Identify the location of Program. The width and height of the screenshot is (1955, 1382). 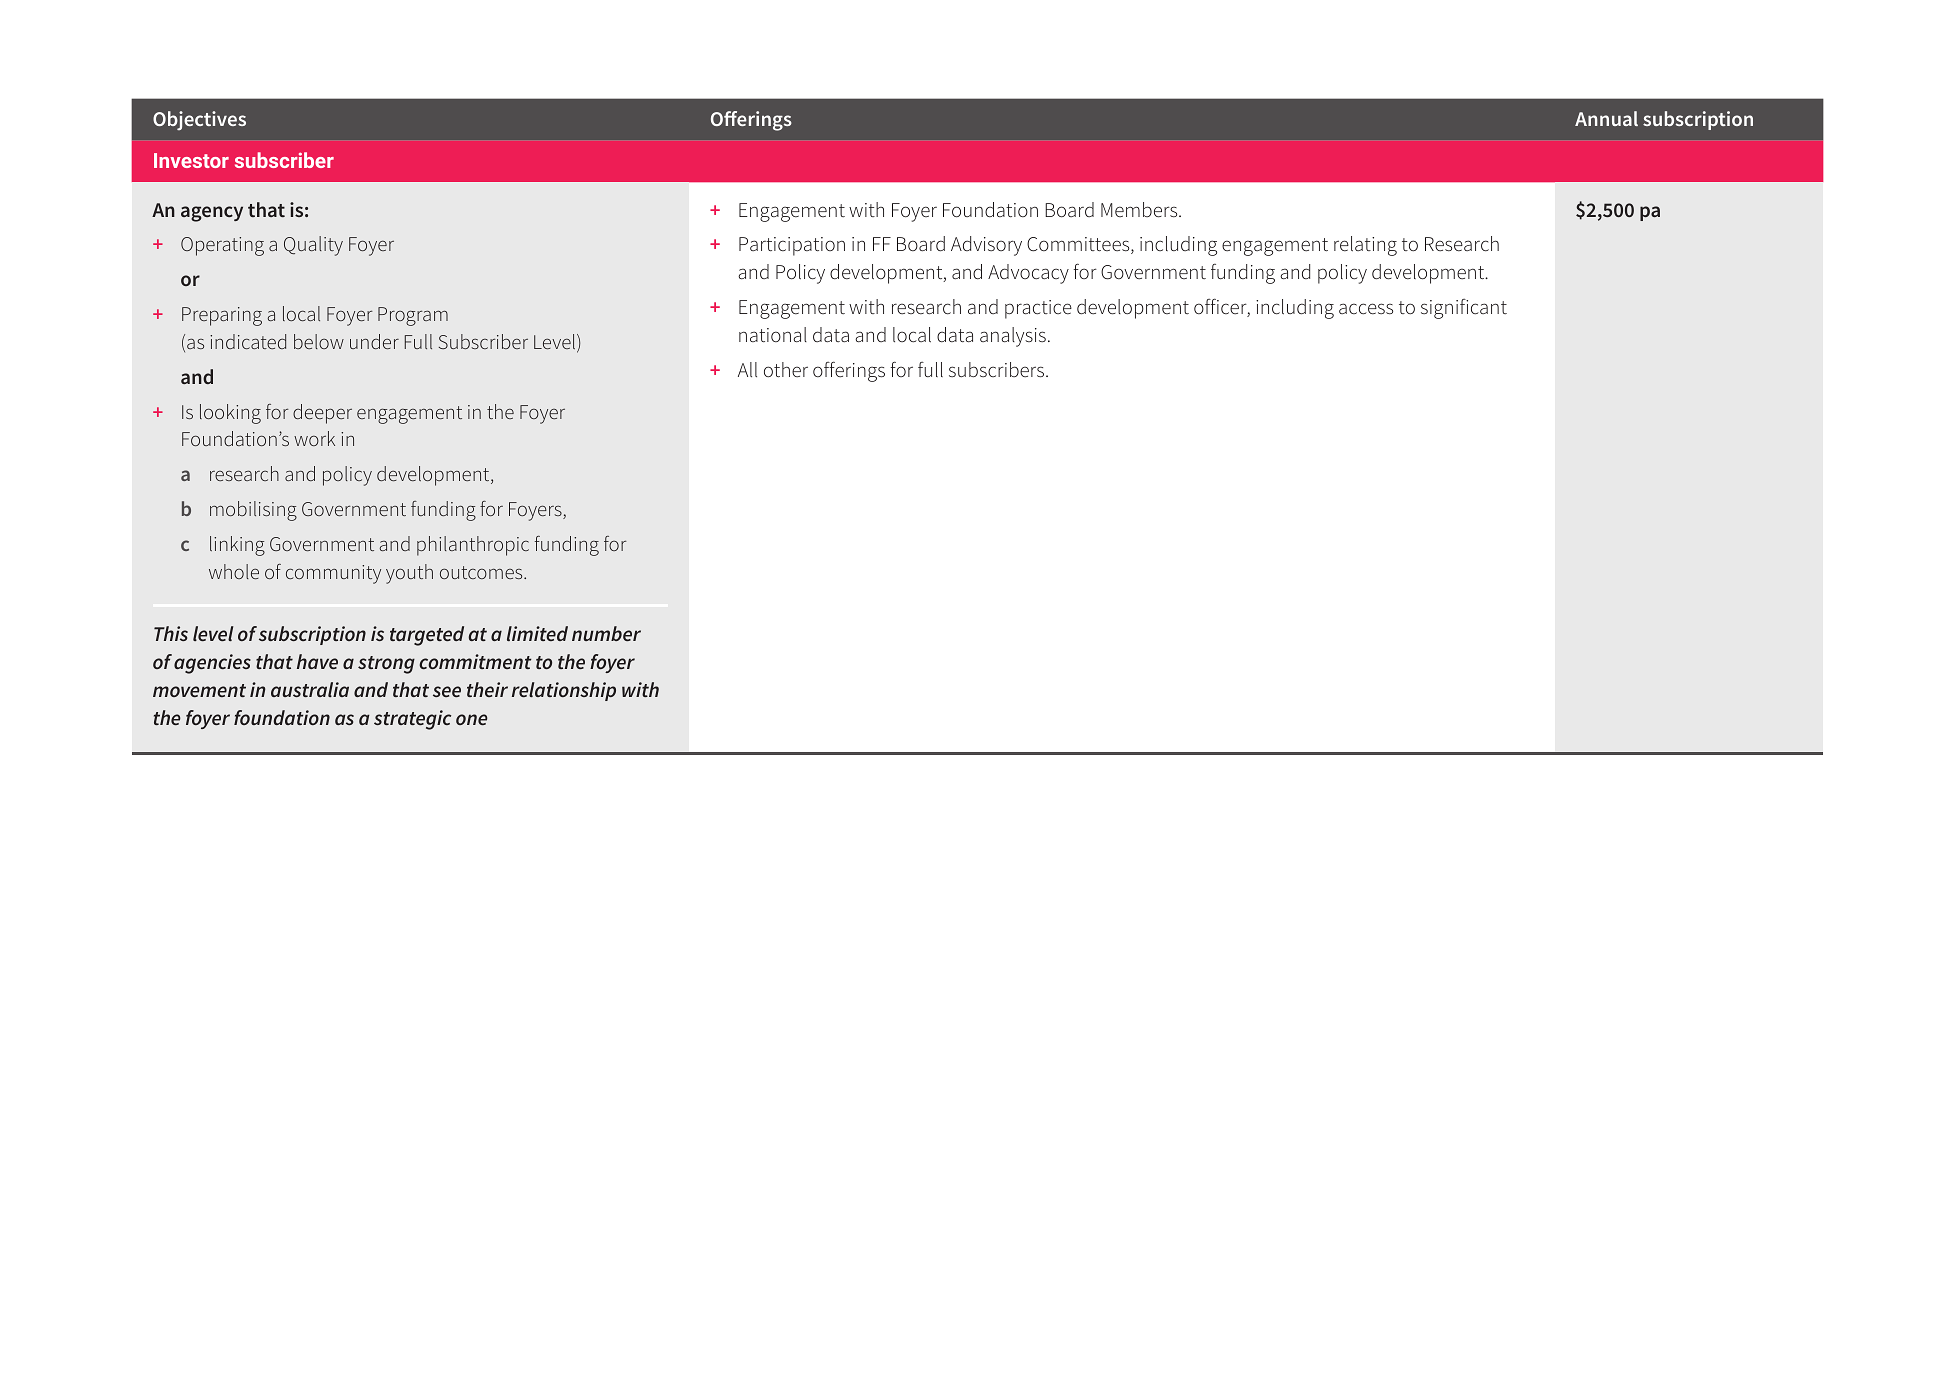
(413, 316).
